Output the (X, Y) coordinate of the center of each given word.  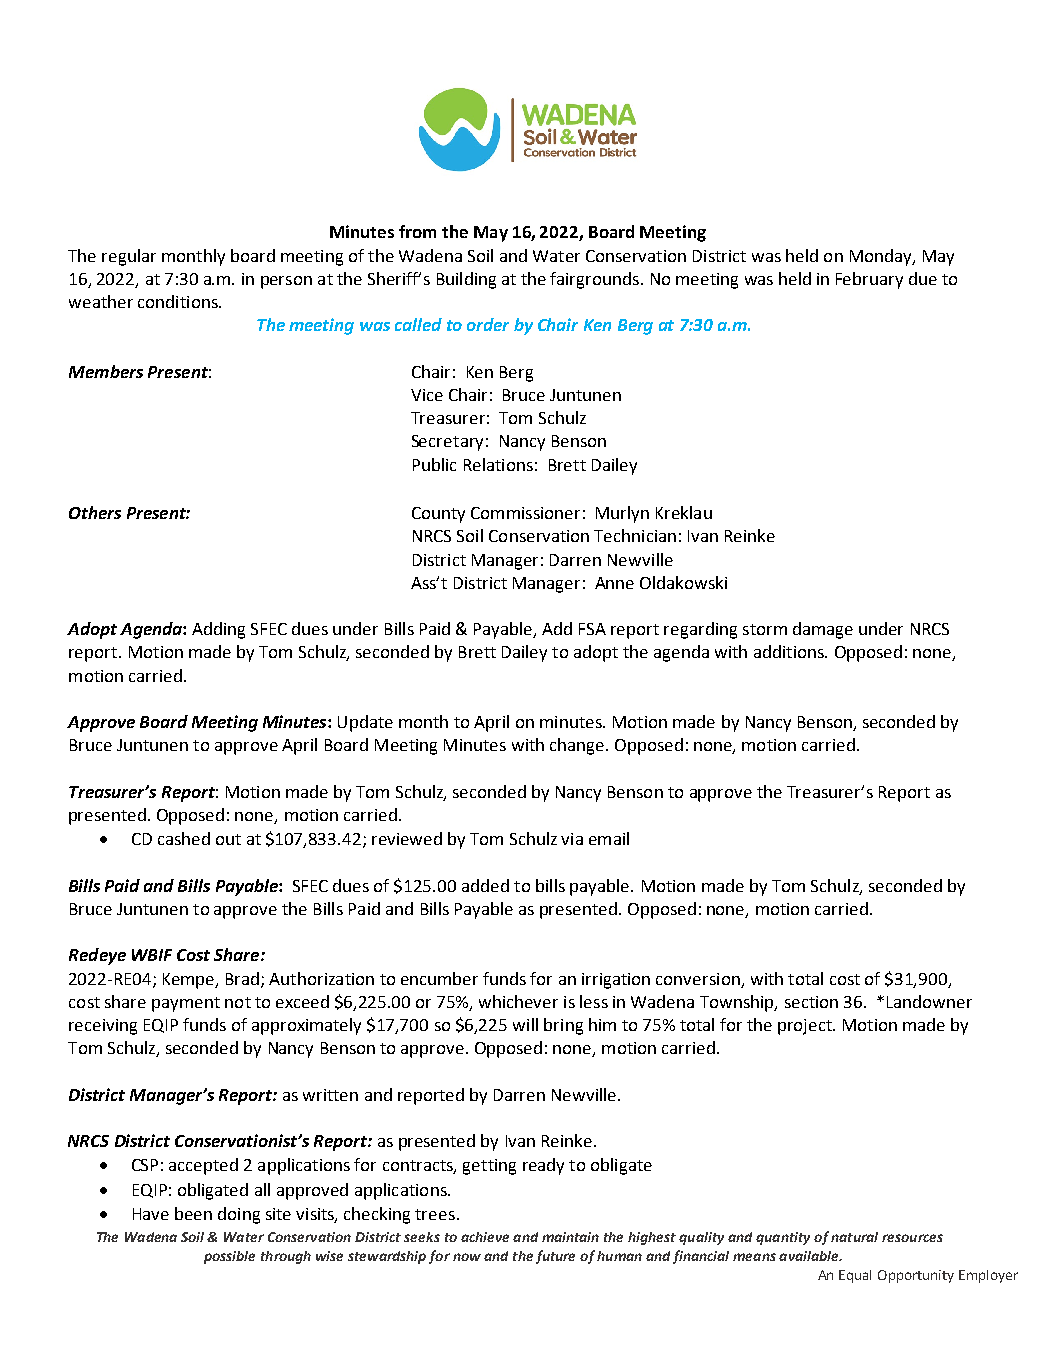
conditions (179, 301)
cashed (184, 838)
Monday (882, 257)
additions (790, 651)
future (555, 1257)
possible (229, 1257)
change (578, 746)
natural (854, 1237)
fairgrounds (596, 280)
